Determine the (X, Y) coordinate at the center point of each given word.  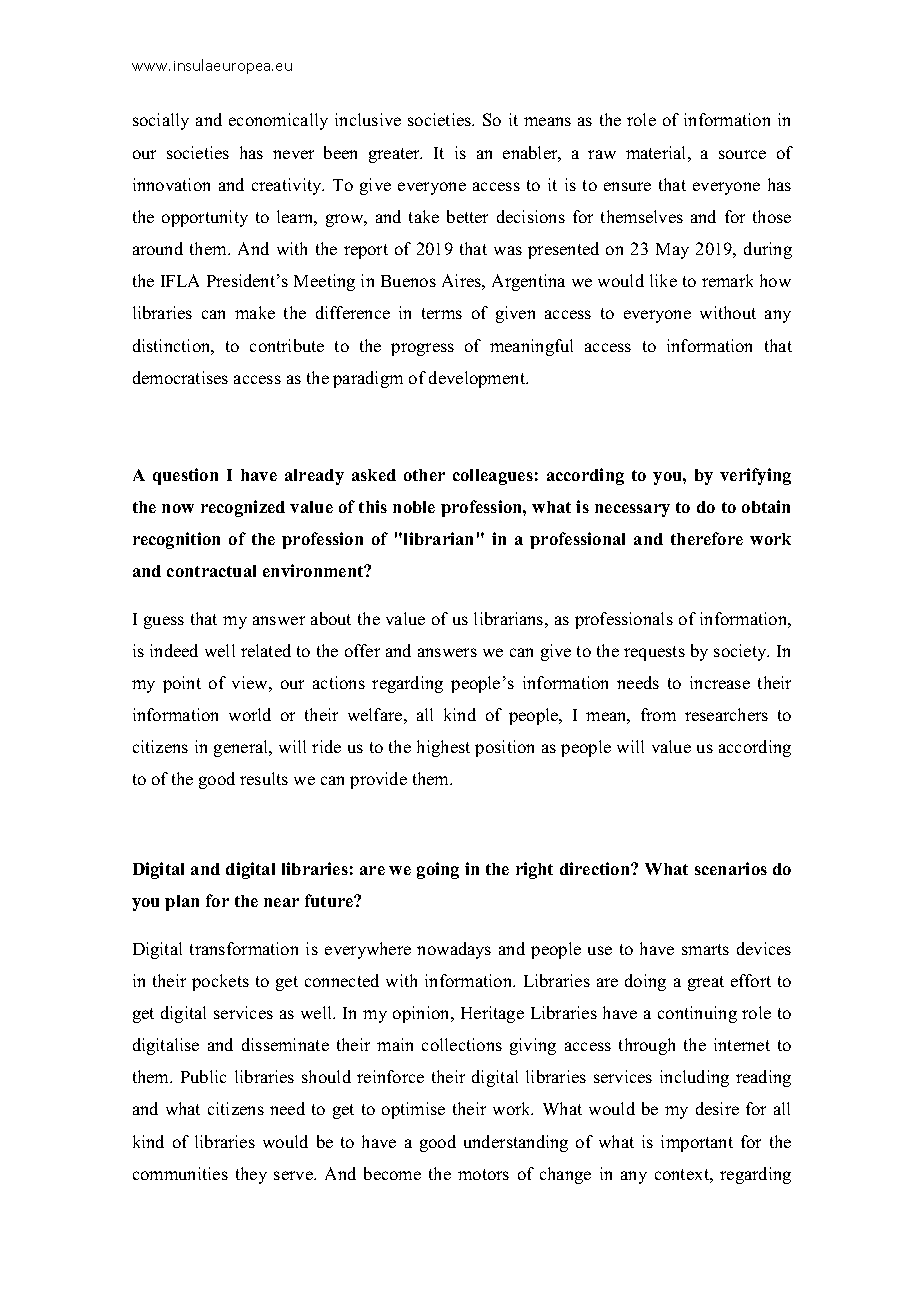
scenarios (731, 868)
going (438, 870)
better (467, 216)
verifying (755, 476)
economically (278, 121)
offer (362, 650)
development (478, 379)
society (741, 652)
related (266, 650)
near (281, 902)
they (251, 1175)
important (697, 1143)
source (742, 154)
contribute (287, 345)
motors (483, 1174)
